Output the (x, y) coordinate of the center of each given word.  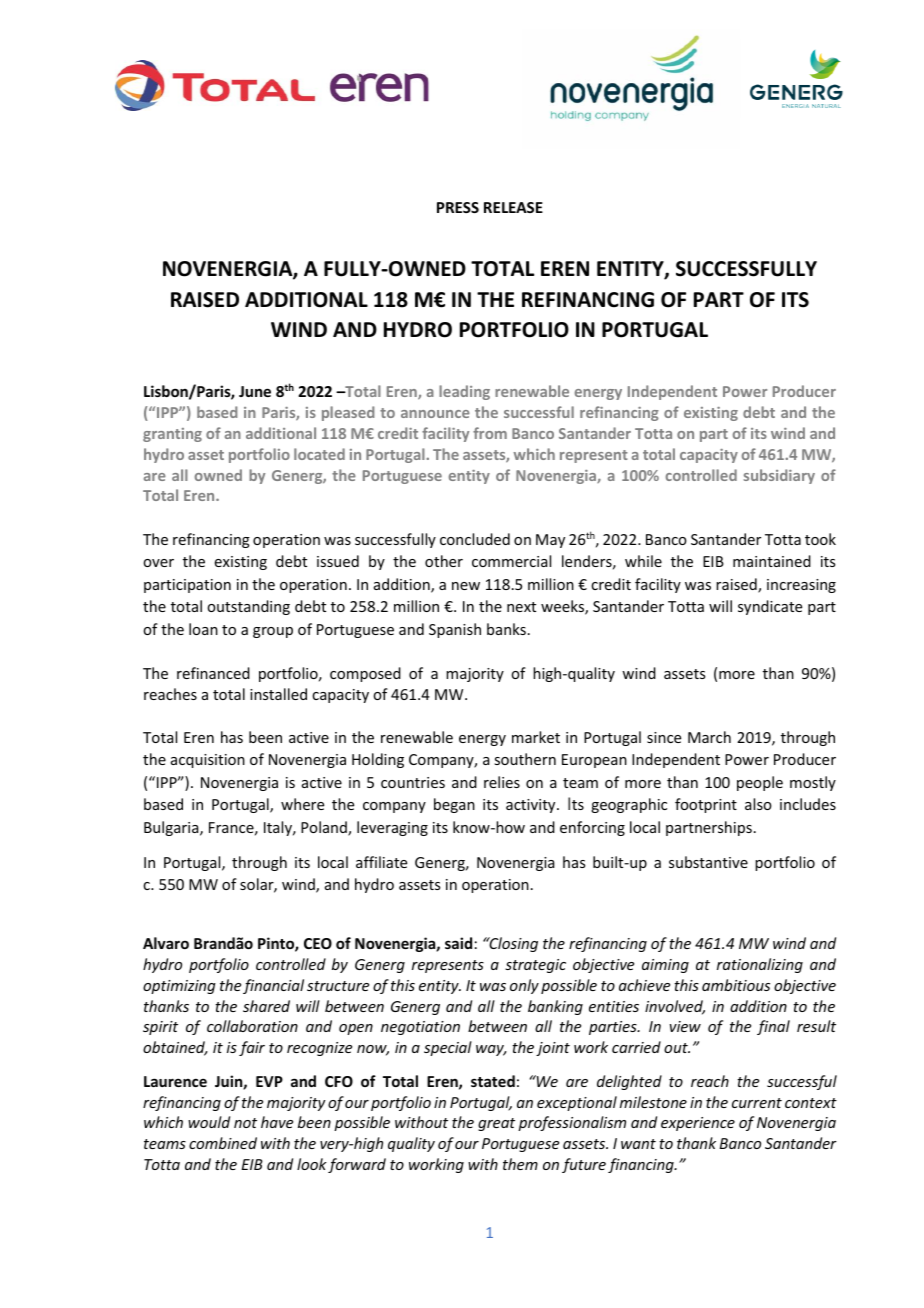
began (454, 805)
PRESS (458, 207)
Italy (279, 828)
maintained (772, 561)
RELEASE (513, 207)
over (158, 563)
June (255, 391)
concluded (475, 539)
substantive (708, 862)
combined (223, 1143)
